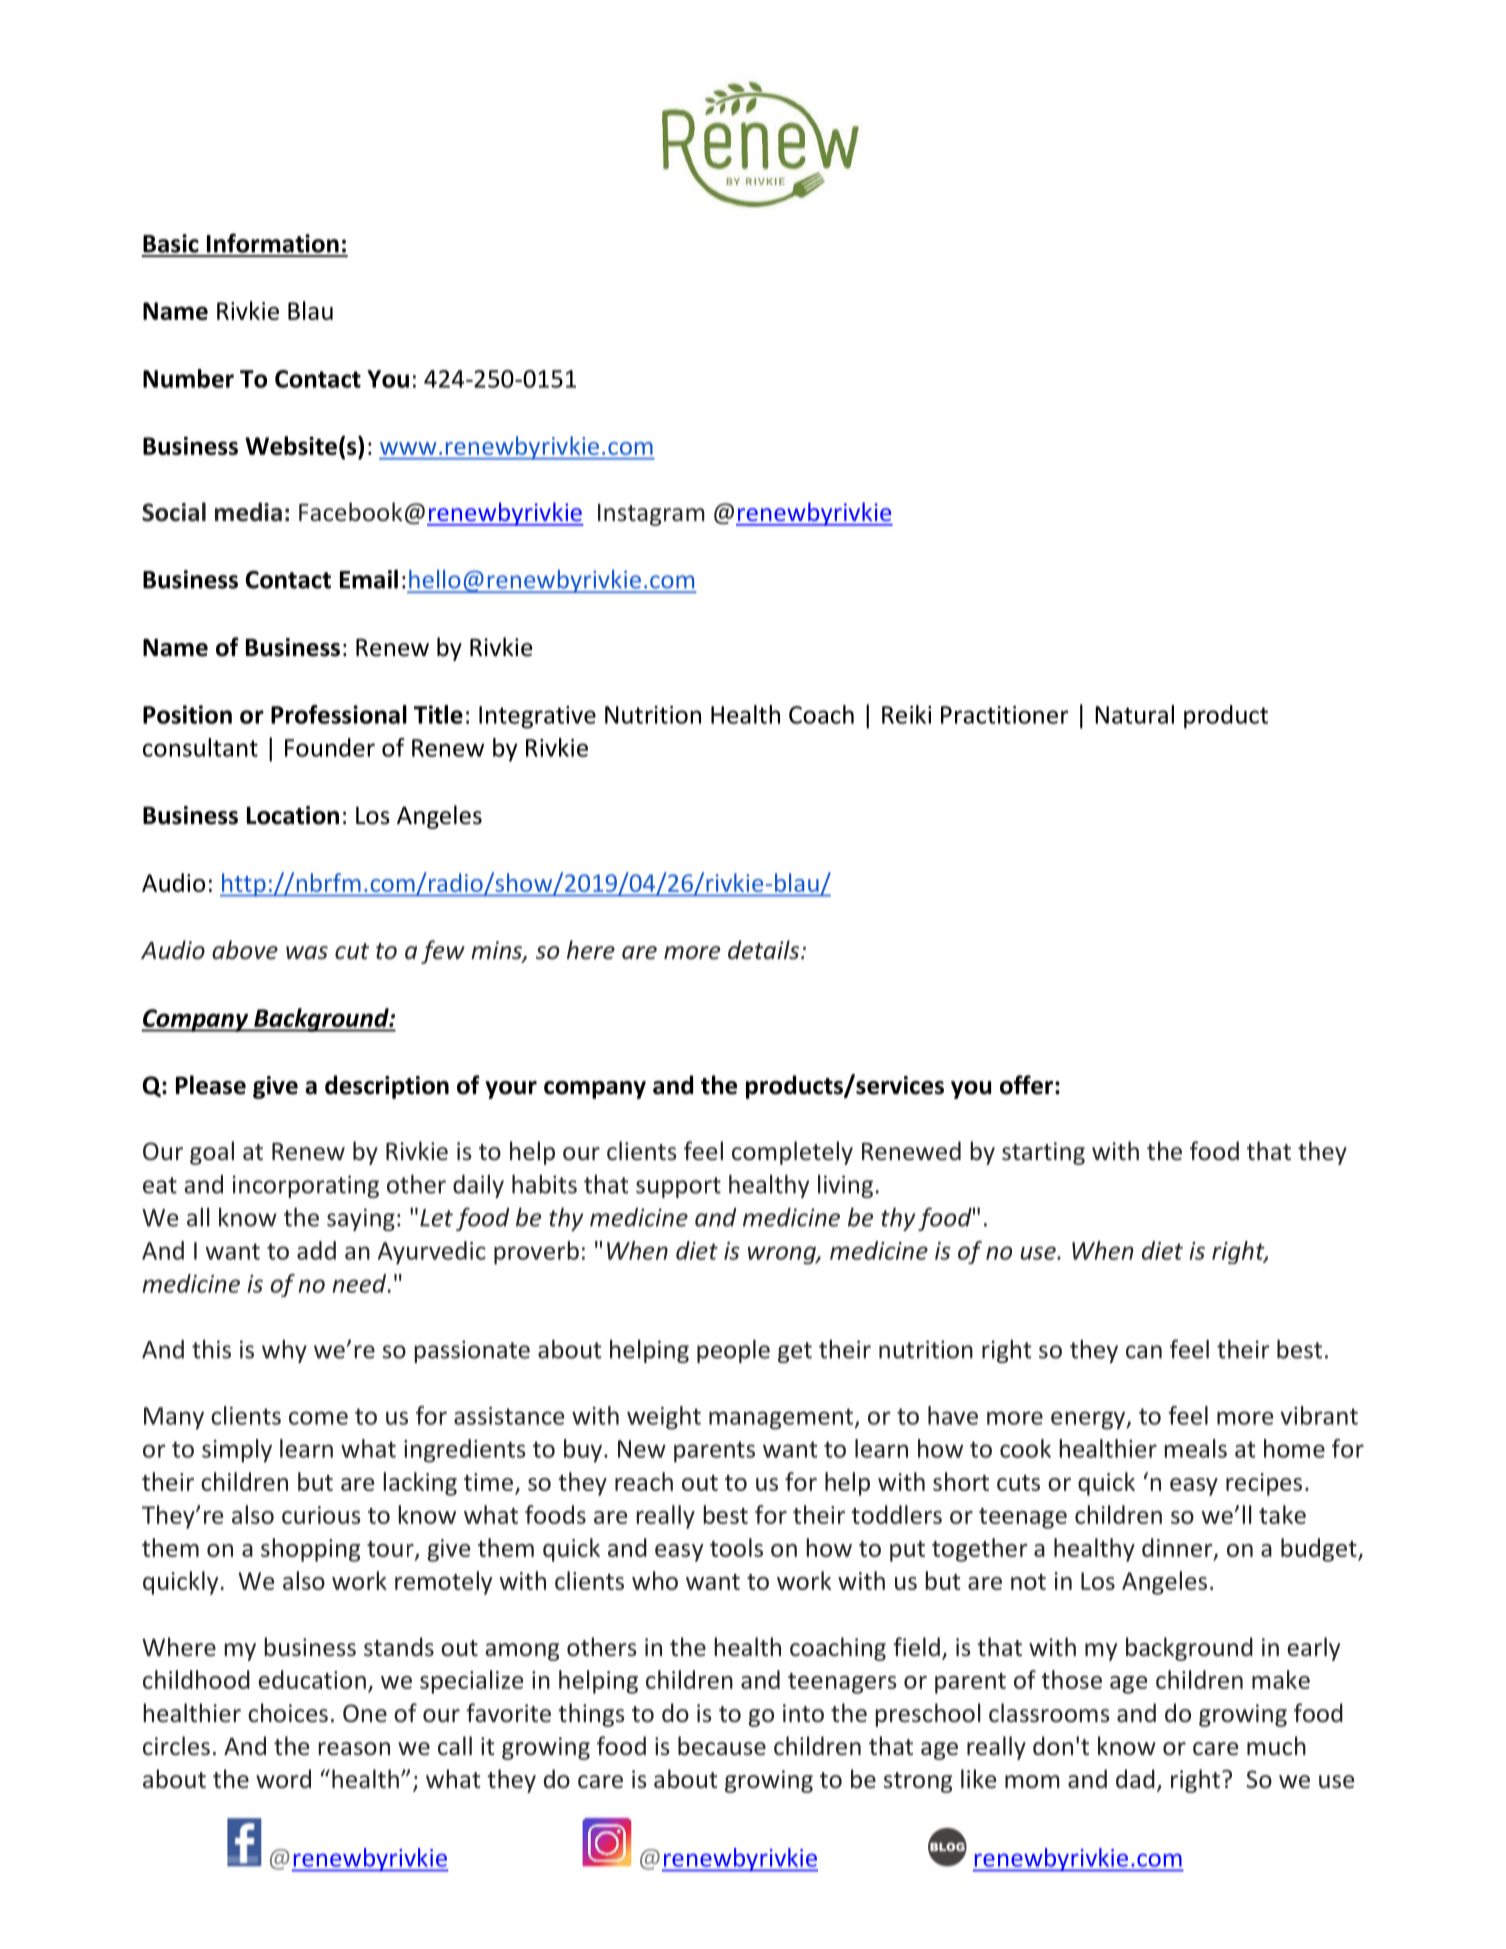  Describe the element at coordinates (387, 1087) in the page. I see `description` at that location.
